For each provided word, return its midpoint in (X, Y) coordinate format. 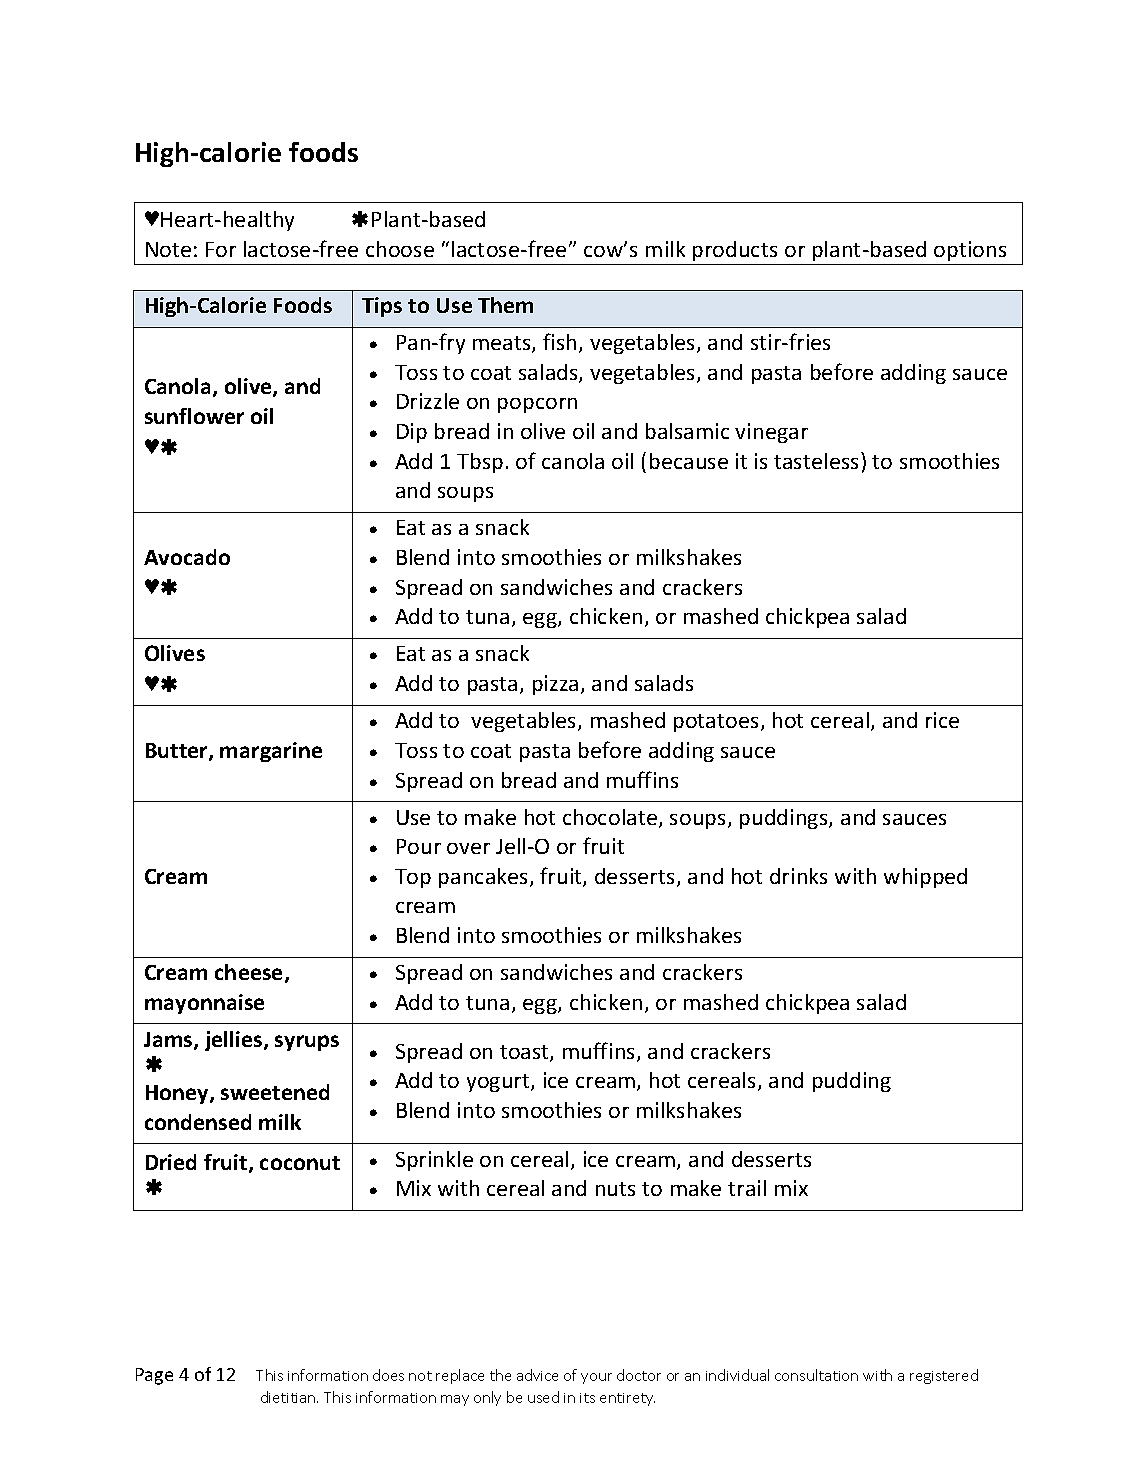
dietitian (289, 1397)
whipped (925, 878)
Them (505, 305)
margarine (271, 752)
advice (537, 1375)
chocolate (611, 818)
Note (168, 249)
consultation (816, 1375)
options (970, 251)
